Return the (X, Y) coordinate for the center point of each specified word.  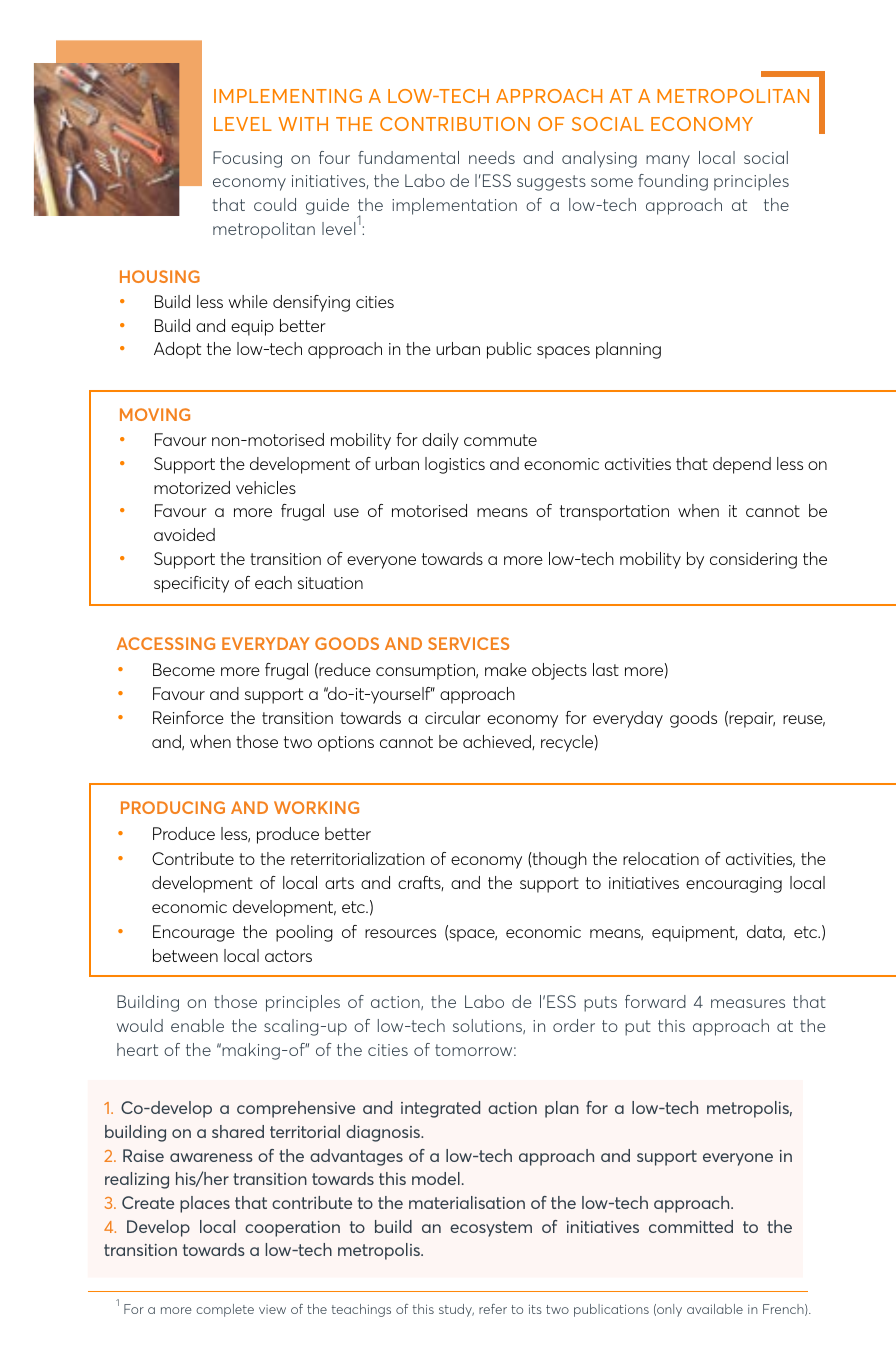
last (606, 669)
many (668, 161)
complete (225, 1310)
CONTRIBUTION (455, 124)
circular (453, 717)
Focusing (247, 159)
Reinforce (188, 717)
